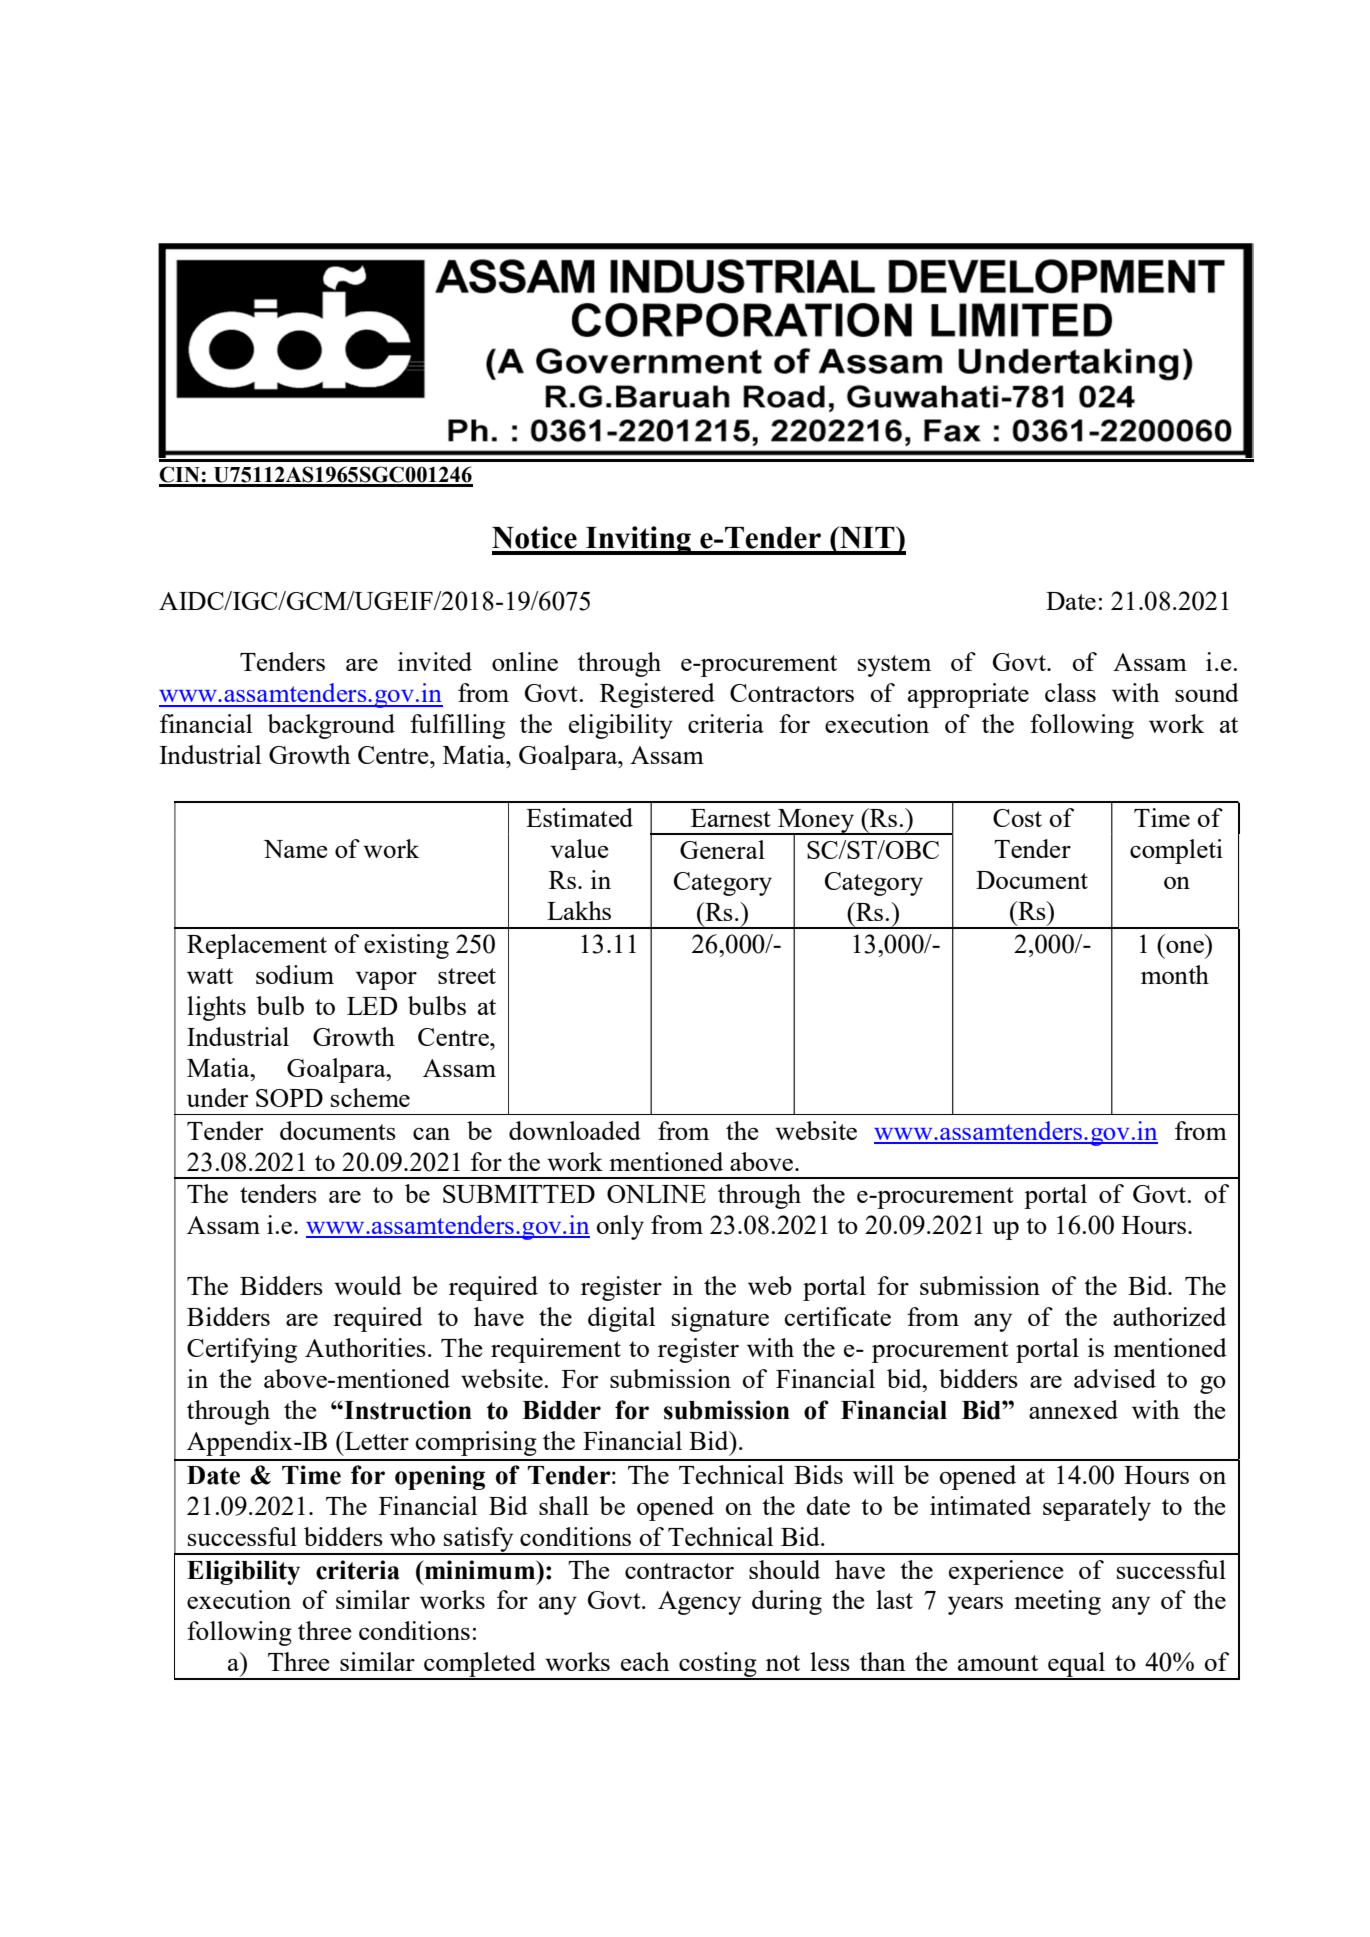  Describe the element at coordinates (480, 1665) in the document. I see `completed` at that location.
